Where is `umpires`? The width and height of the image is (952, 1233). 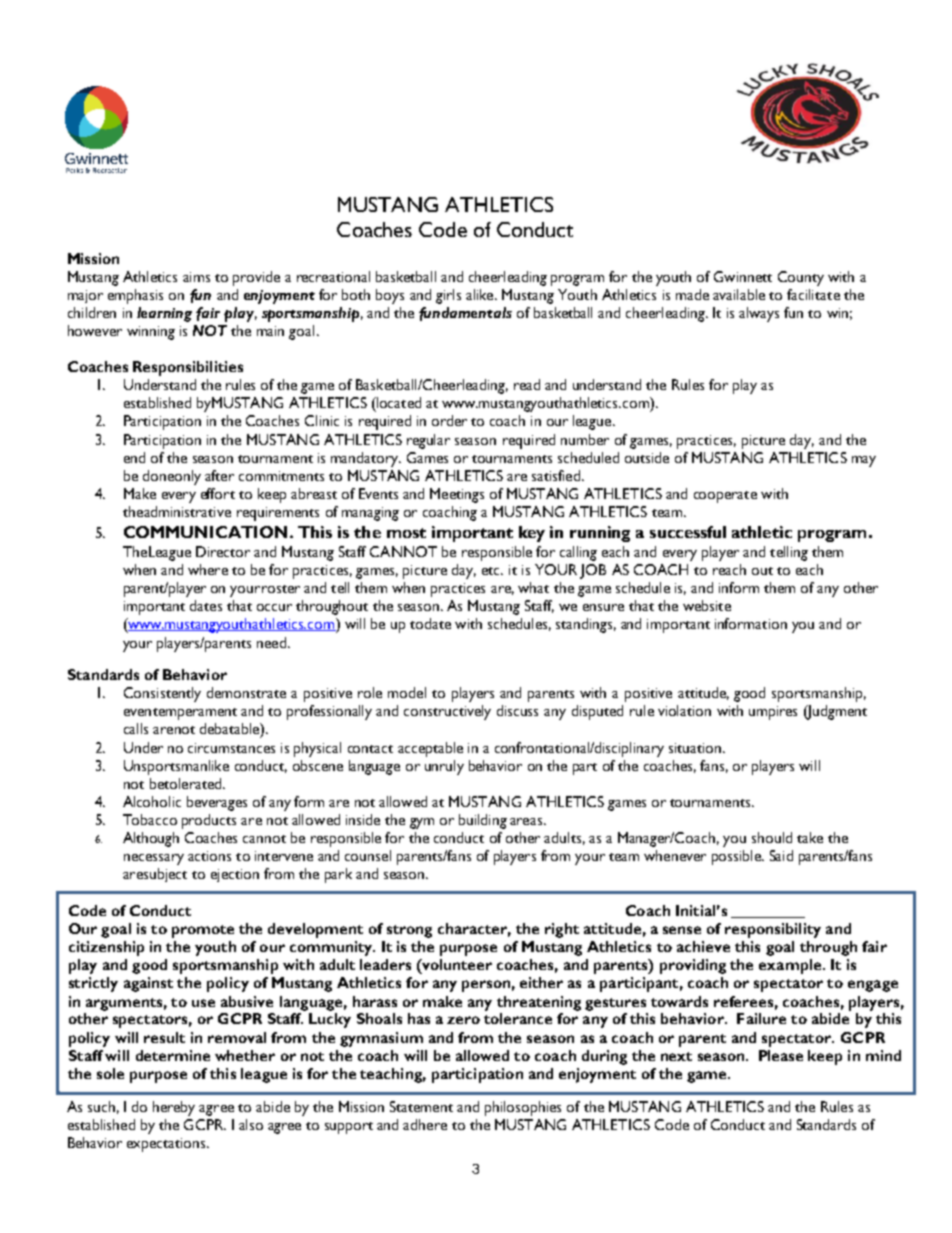
umpires is located at coordinates (773, 713).
